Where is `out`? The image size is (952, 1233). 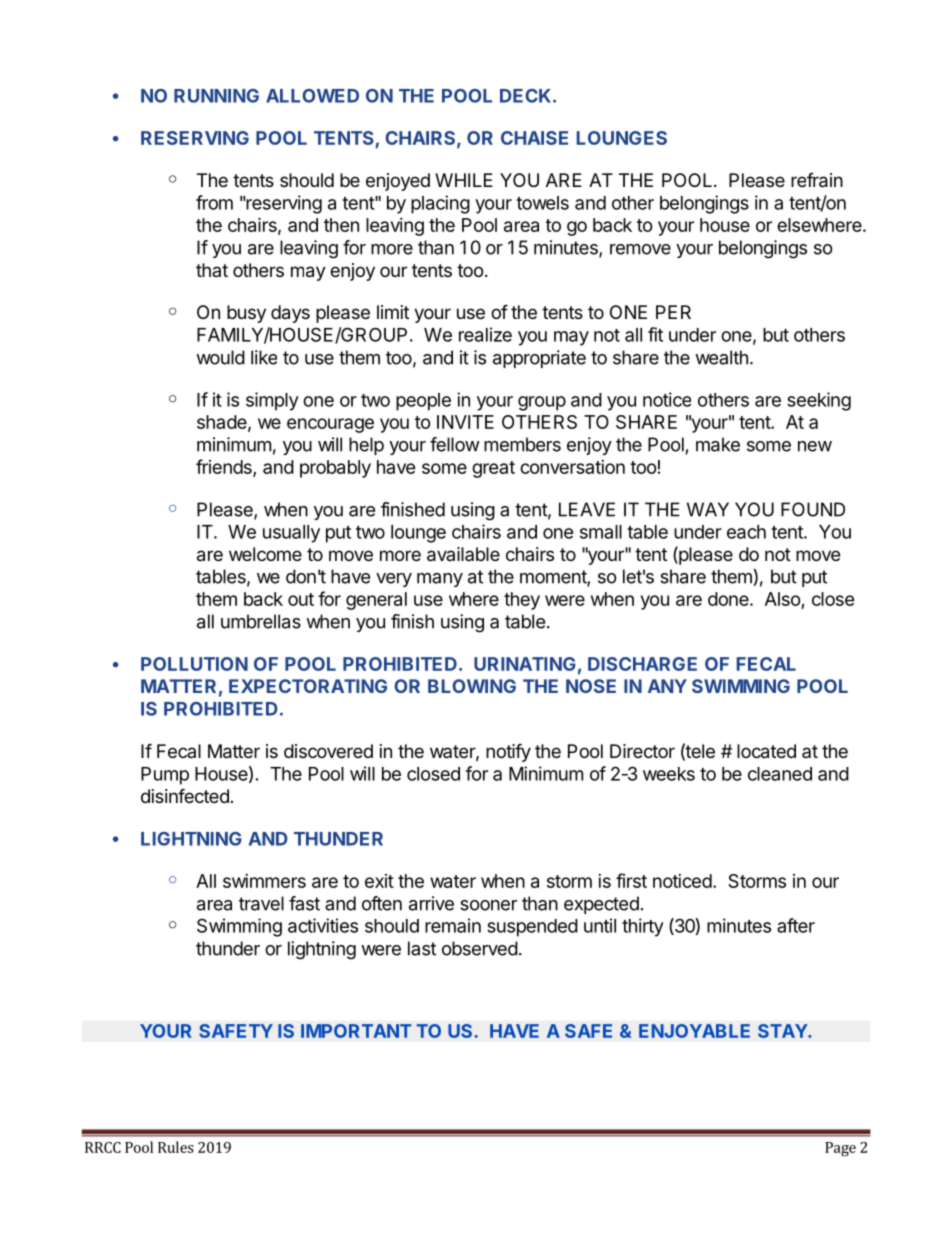
out is located at coordinates (301, 599).
